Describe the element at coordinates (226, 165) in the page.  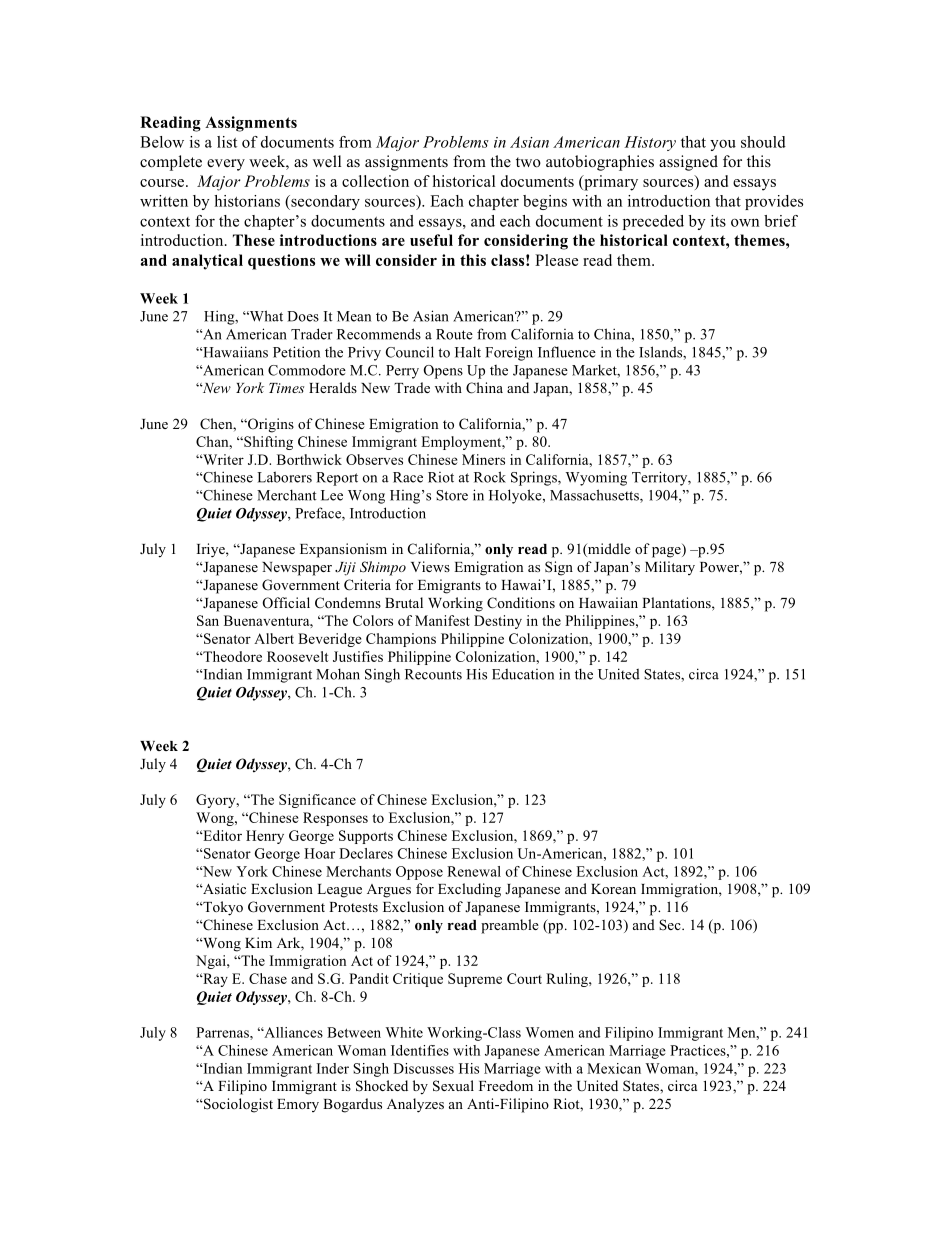
I see `every` at that location.
